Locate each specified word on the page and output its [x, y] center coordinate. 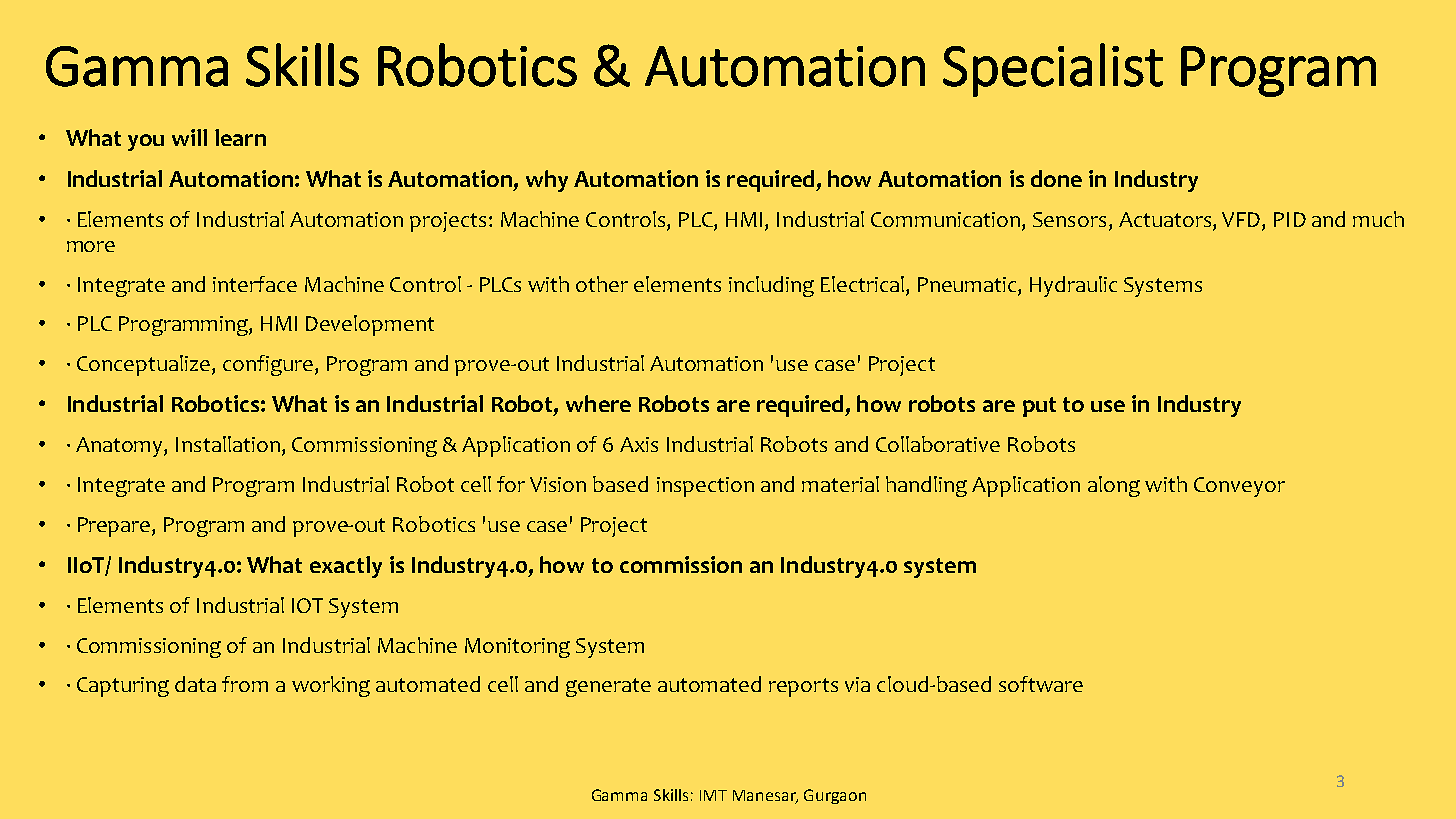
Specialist [1053, 70]
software [1041, 684]
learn [240, 137]
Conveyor [1239, 487]
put [1039, 407]
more [91, 246]
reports [803, 687]
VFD [1242, 221]
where [598, 403]
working [331, 686]
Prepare [115, 527]
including [771, 286]
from [245, 684]
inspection [705, 487]
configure [269, 365]
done [1056, 178]
